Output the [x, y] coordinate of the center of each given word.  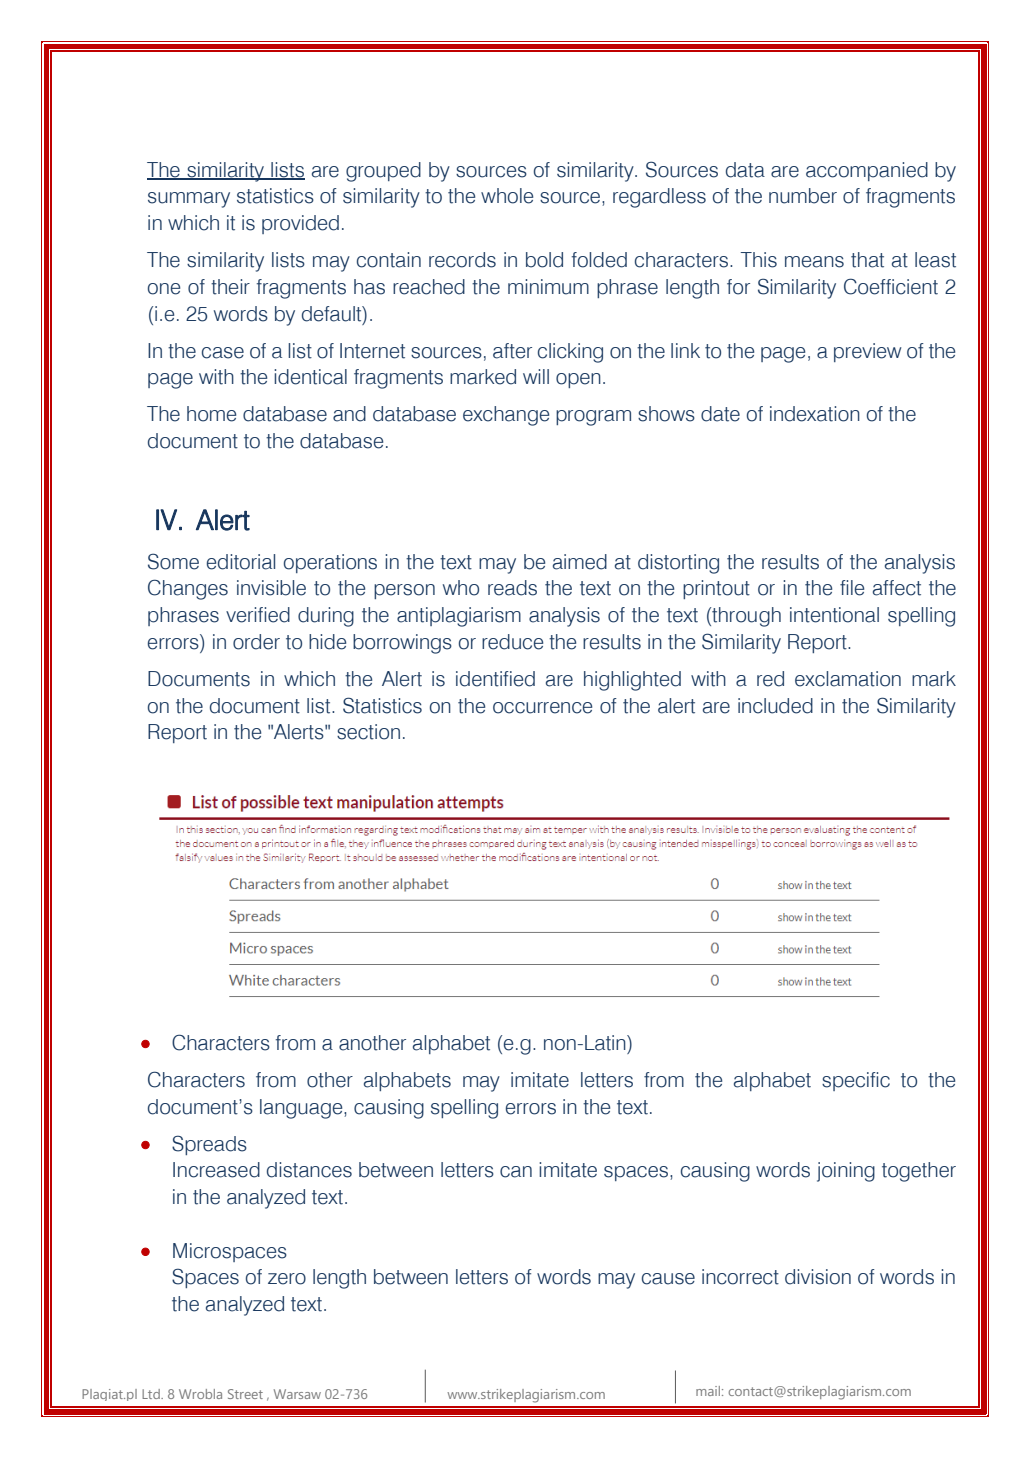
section [368, 732]
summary [189, 200]
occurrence [542, 708]
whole [507, 196]
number [803, 196]
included [775, 706]
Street [245, 1394]
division [818, 1277]
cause [668, 1279]
